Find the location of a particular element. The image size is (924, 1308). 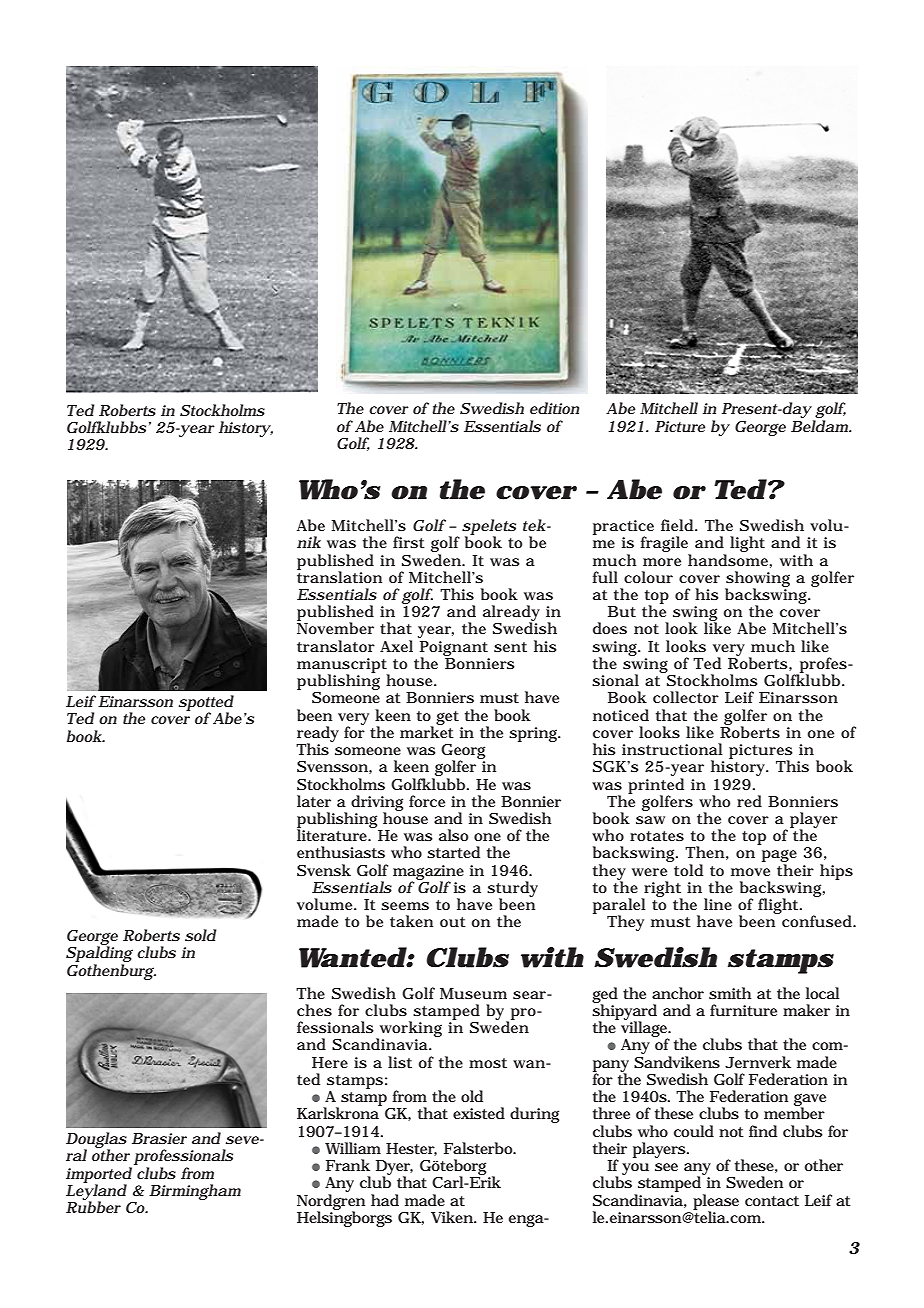

first is located at coordinates (409, 542).
